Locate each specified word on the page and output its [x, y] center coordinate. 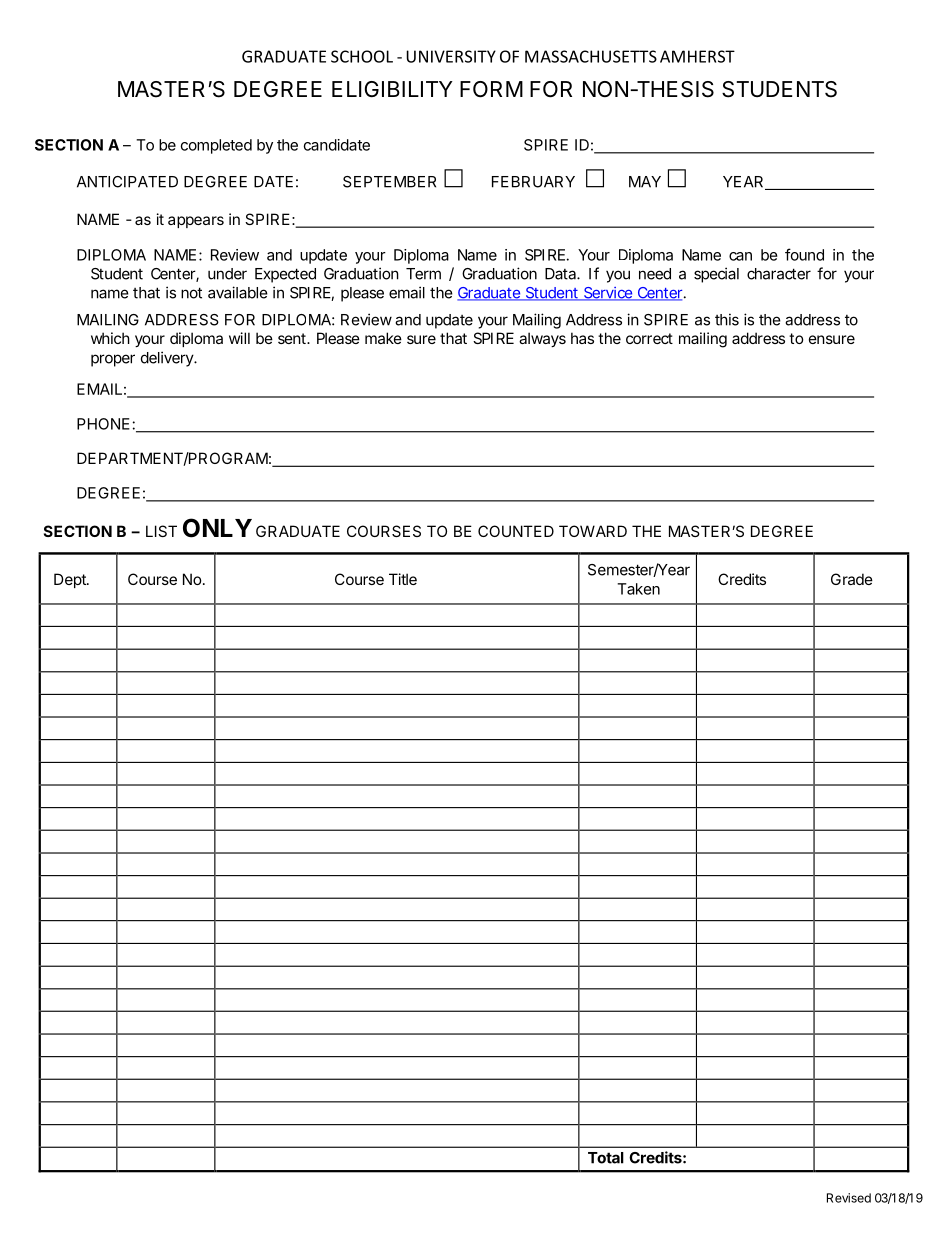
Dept [71, 580]
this [727, 319]
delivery [167, 359]
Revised [849, 1198]
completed [216, 146]
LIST [161, 531]
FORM [491, 89]
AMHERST [697, 56]
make [383, 338]
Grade [852, 579]
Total [606, 1158]
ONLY [217, 528]
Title [403, 579]
